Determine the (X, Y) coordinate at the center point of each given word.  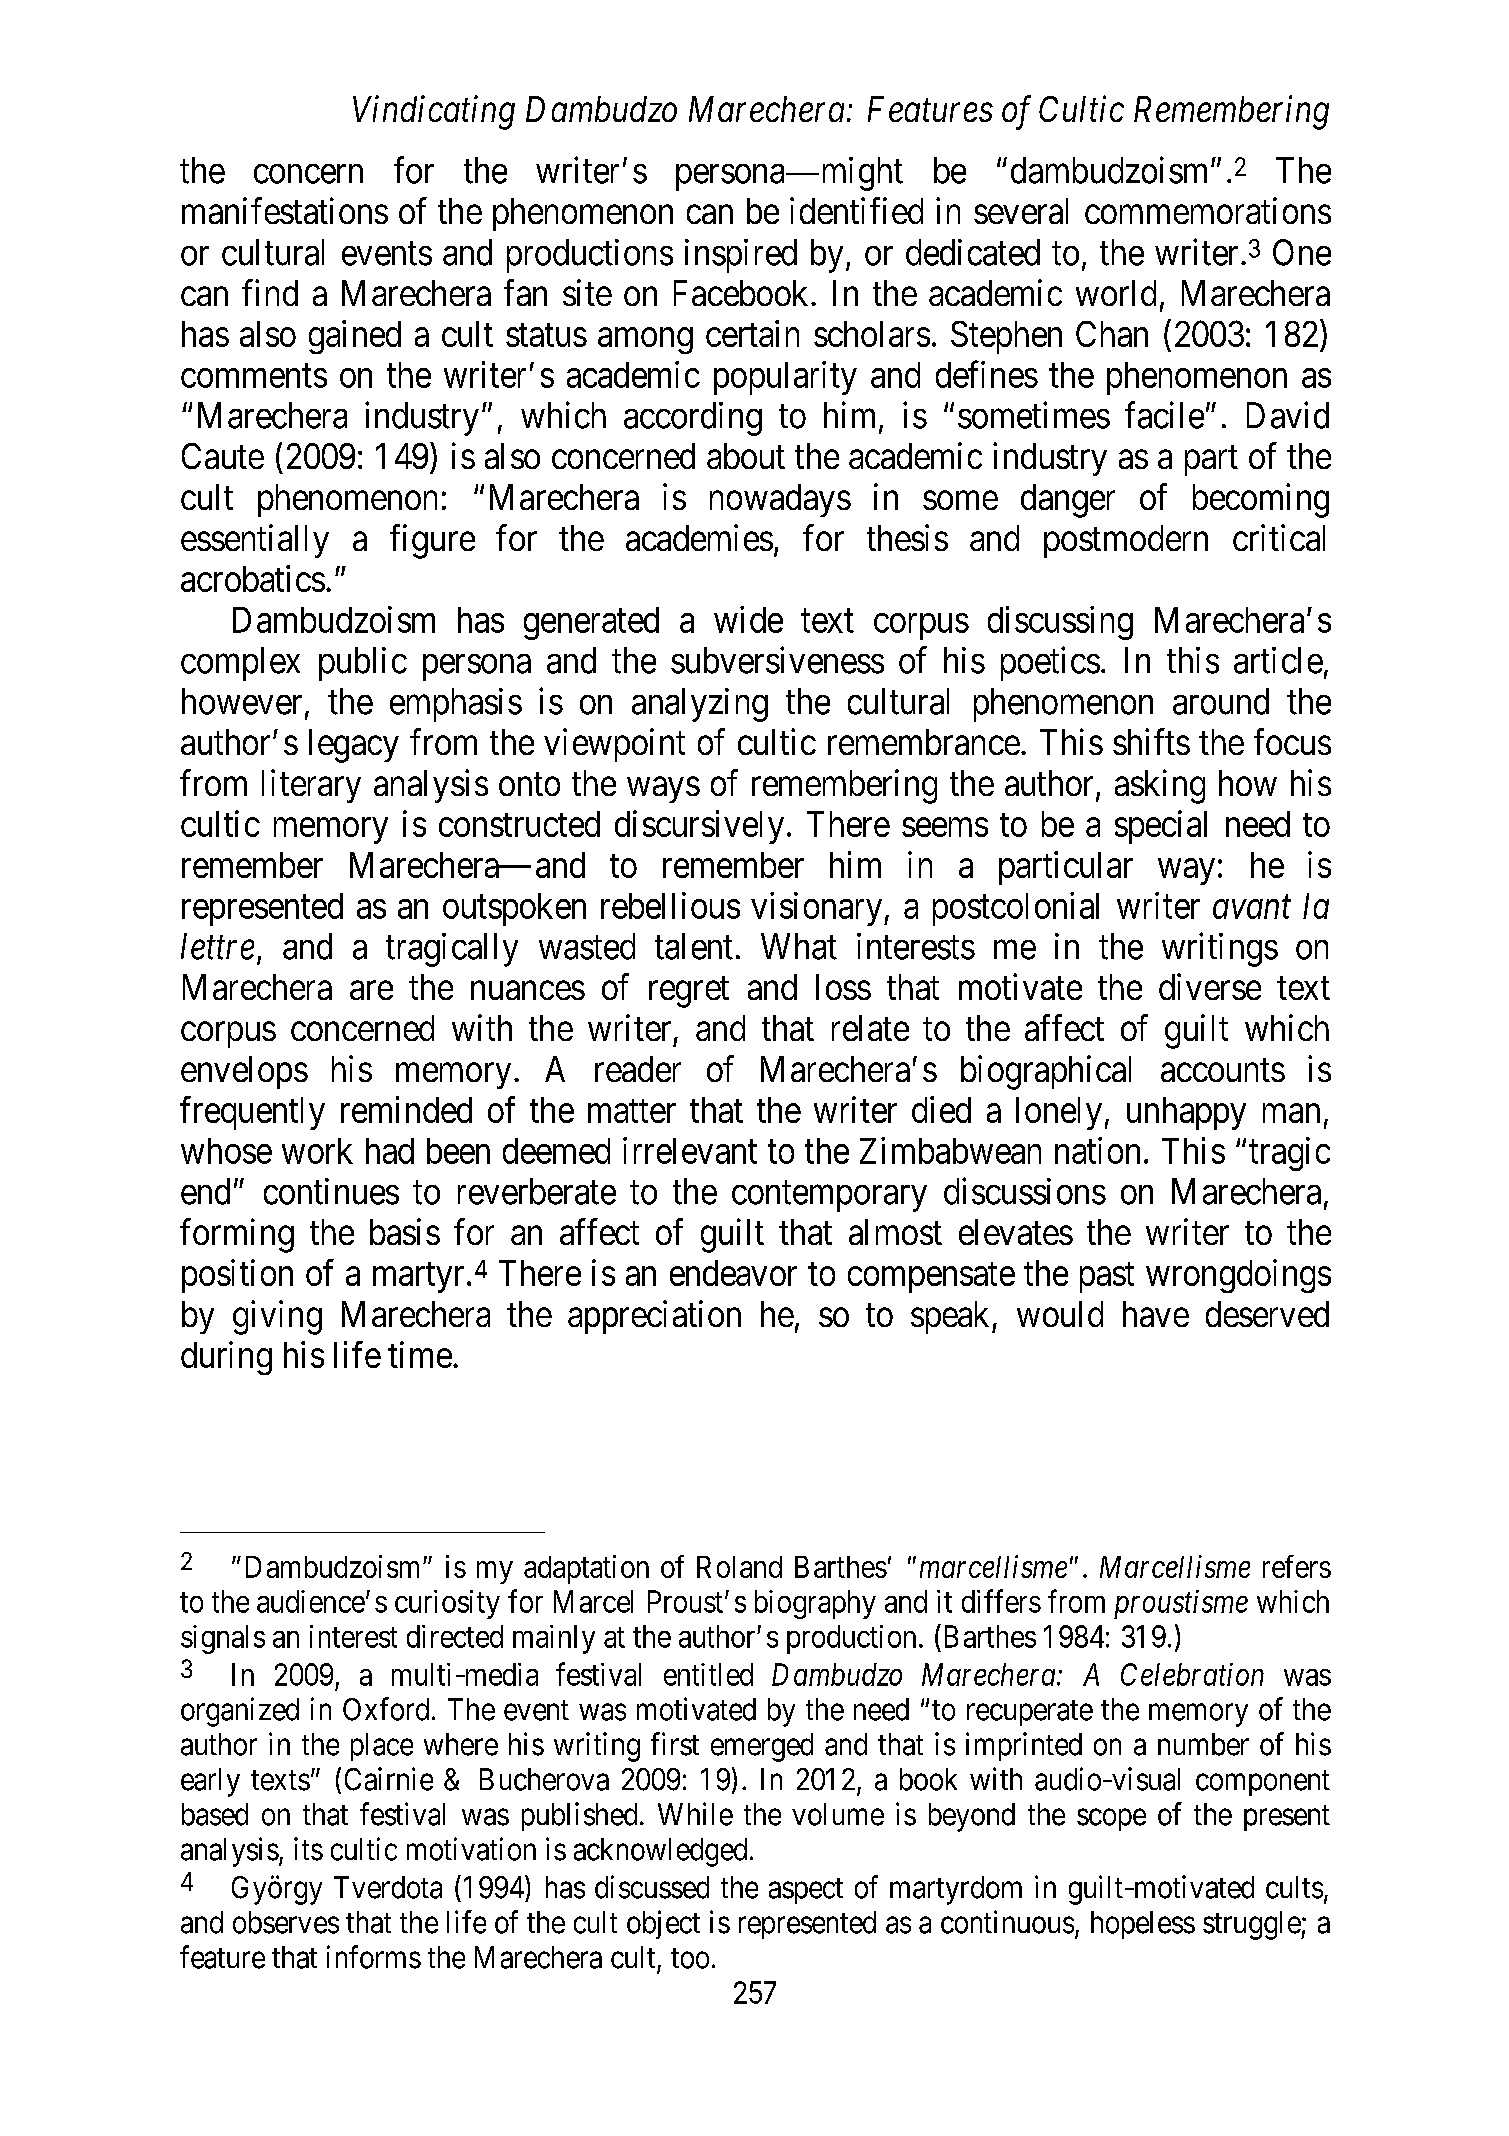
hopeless (1143, 1925)
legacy (354, 746)
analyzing (700, 705)
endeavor (733, 1273)
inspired (741, 256)
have (1156, 1314)
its (308, 1849)
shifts (1151, 741)
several (1021, 211)
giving (277, 1317)
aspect (806, 1891)
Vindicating (434, 112)
